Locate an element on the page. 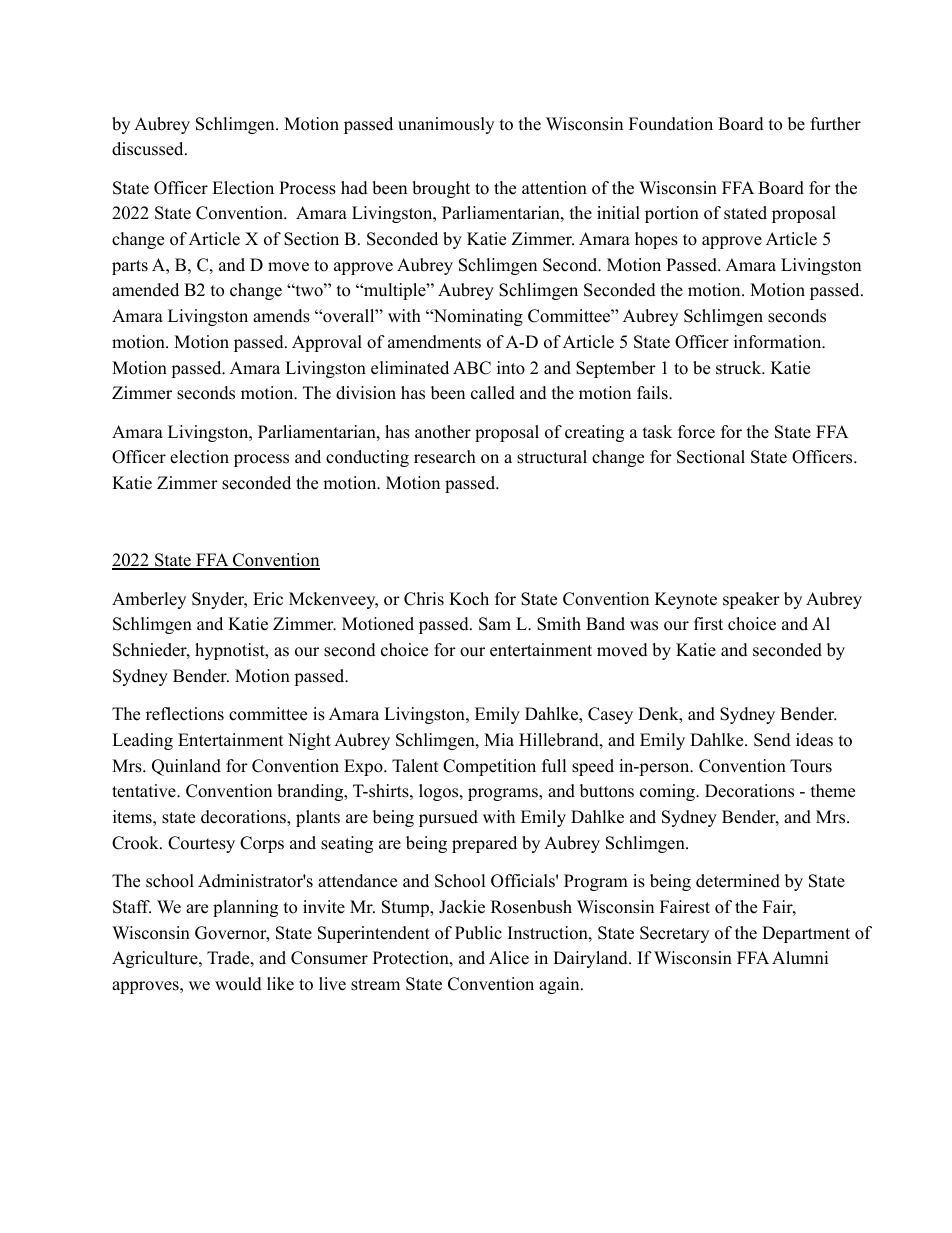  Foundation is located at coordinates (671, 124).
